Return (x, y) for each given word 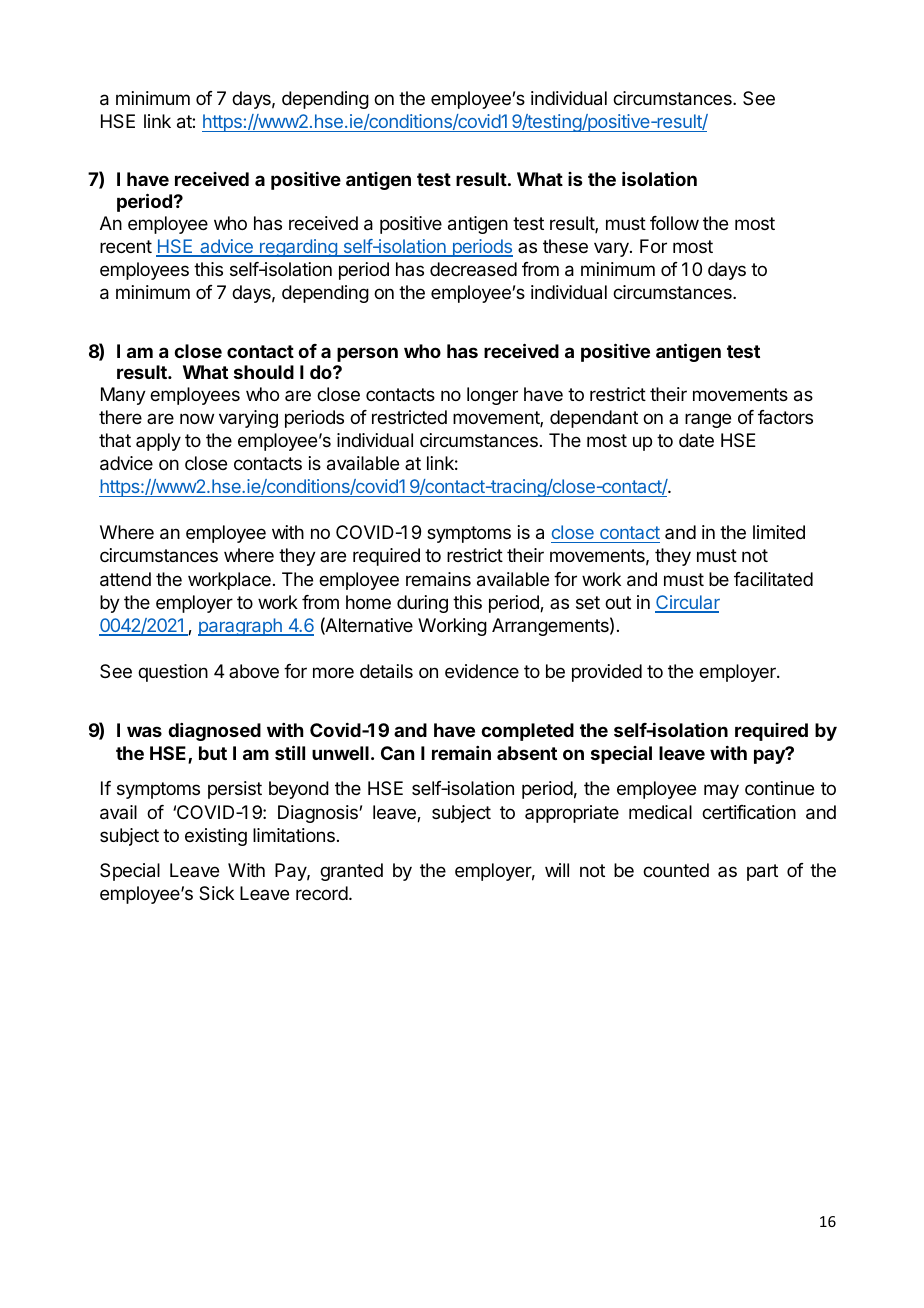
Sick (216, 893)
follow (674, 223)
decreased (473, 269)
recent (126, 246)
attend (125, 579)
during (422, 604)
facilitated (773, 579)
